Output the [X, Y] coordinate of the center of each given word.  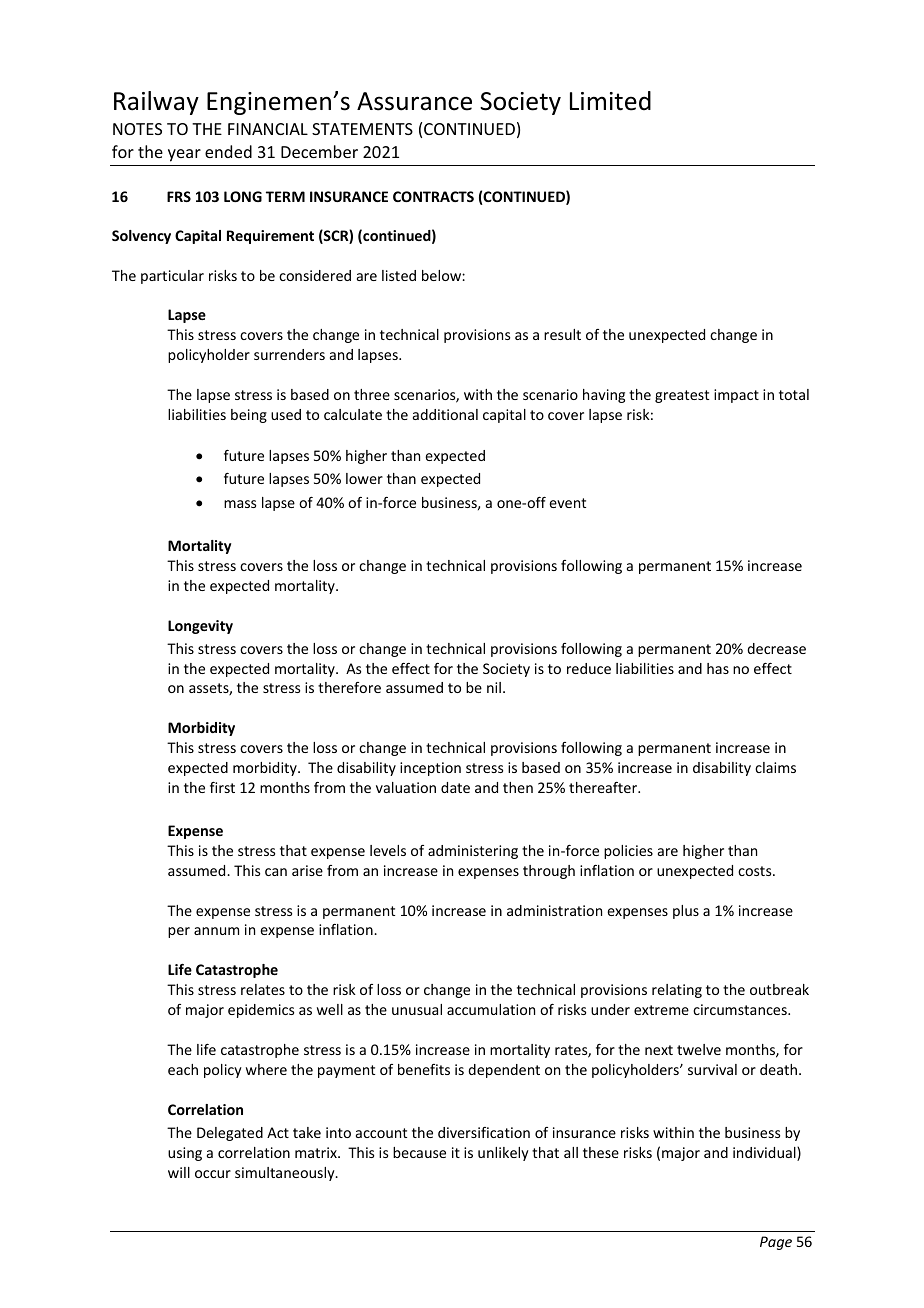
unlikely [503, 1154]
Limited [610, 101]
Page [776, 1243]
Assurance [414, 101]
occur [213, 1174]
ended [228, 151]
